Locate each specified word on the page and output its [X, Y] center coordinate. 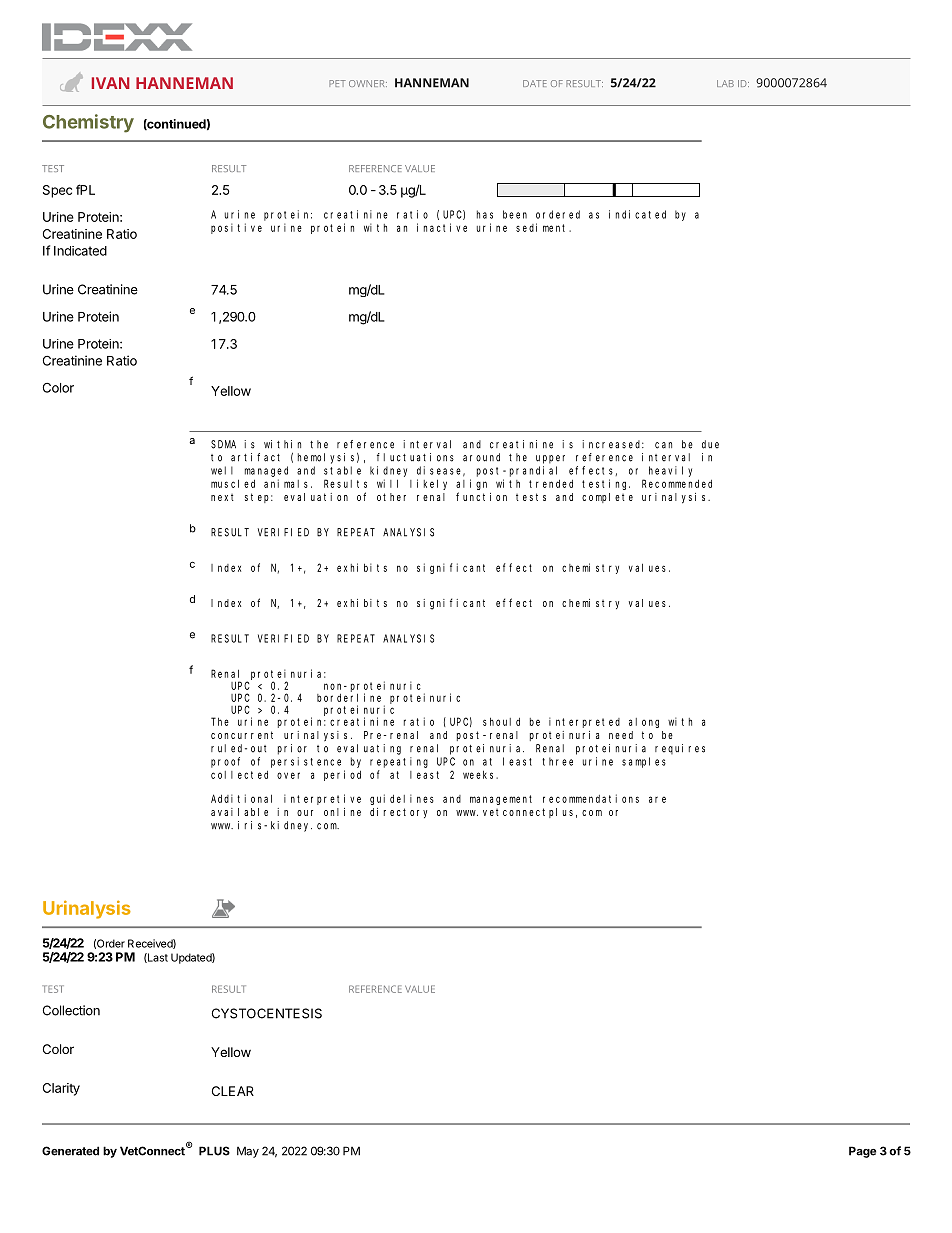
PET [337, 83]
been [515, 214]
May [248, 1152]
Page [862, 1152]
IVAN [110, 83]
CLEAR [233, 1091]
